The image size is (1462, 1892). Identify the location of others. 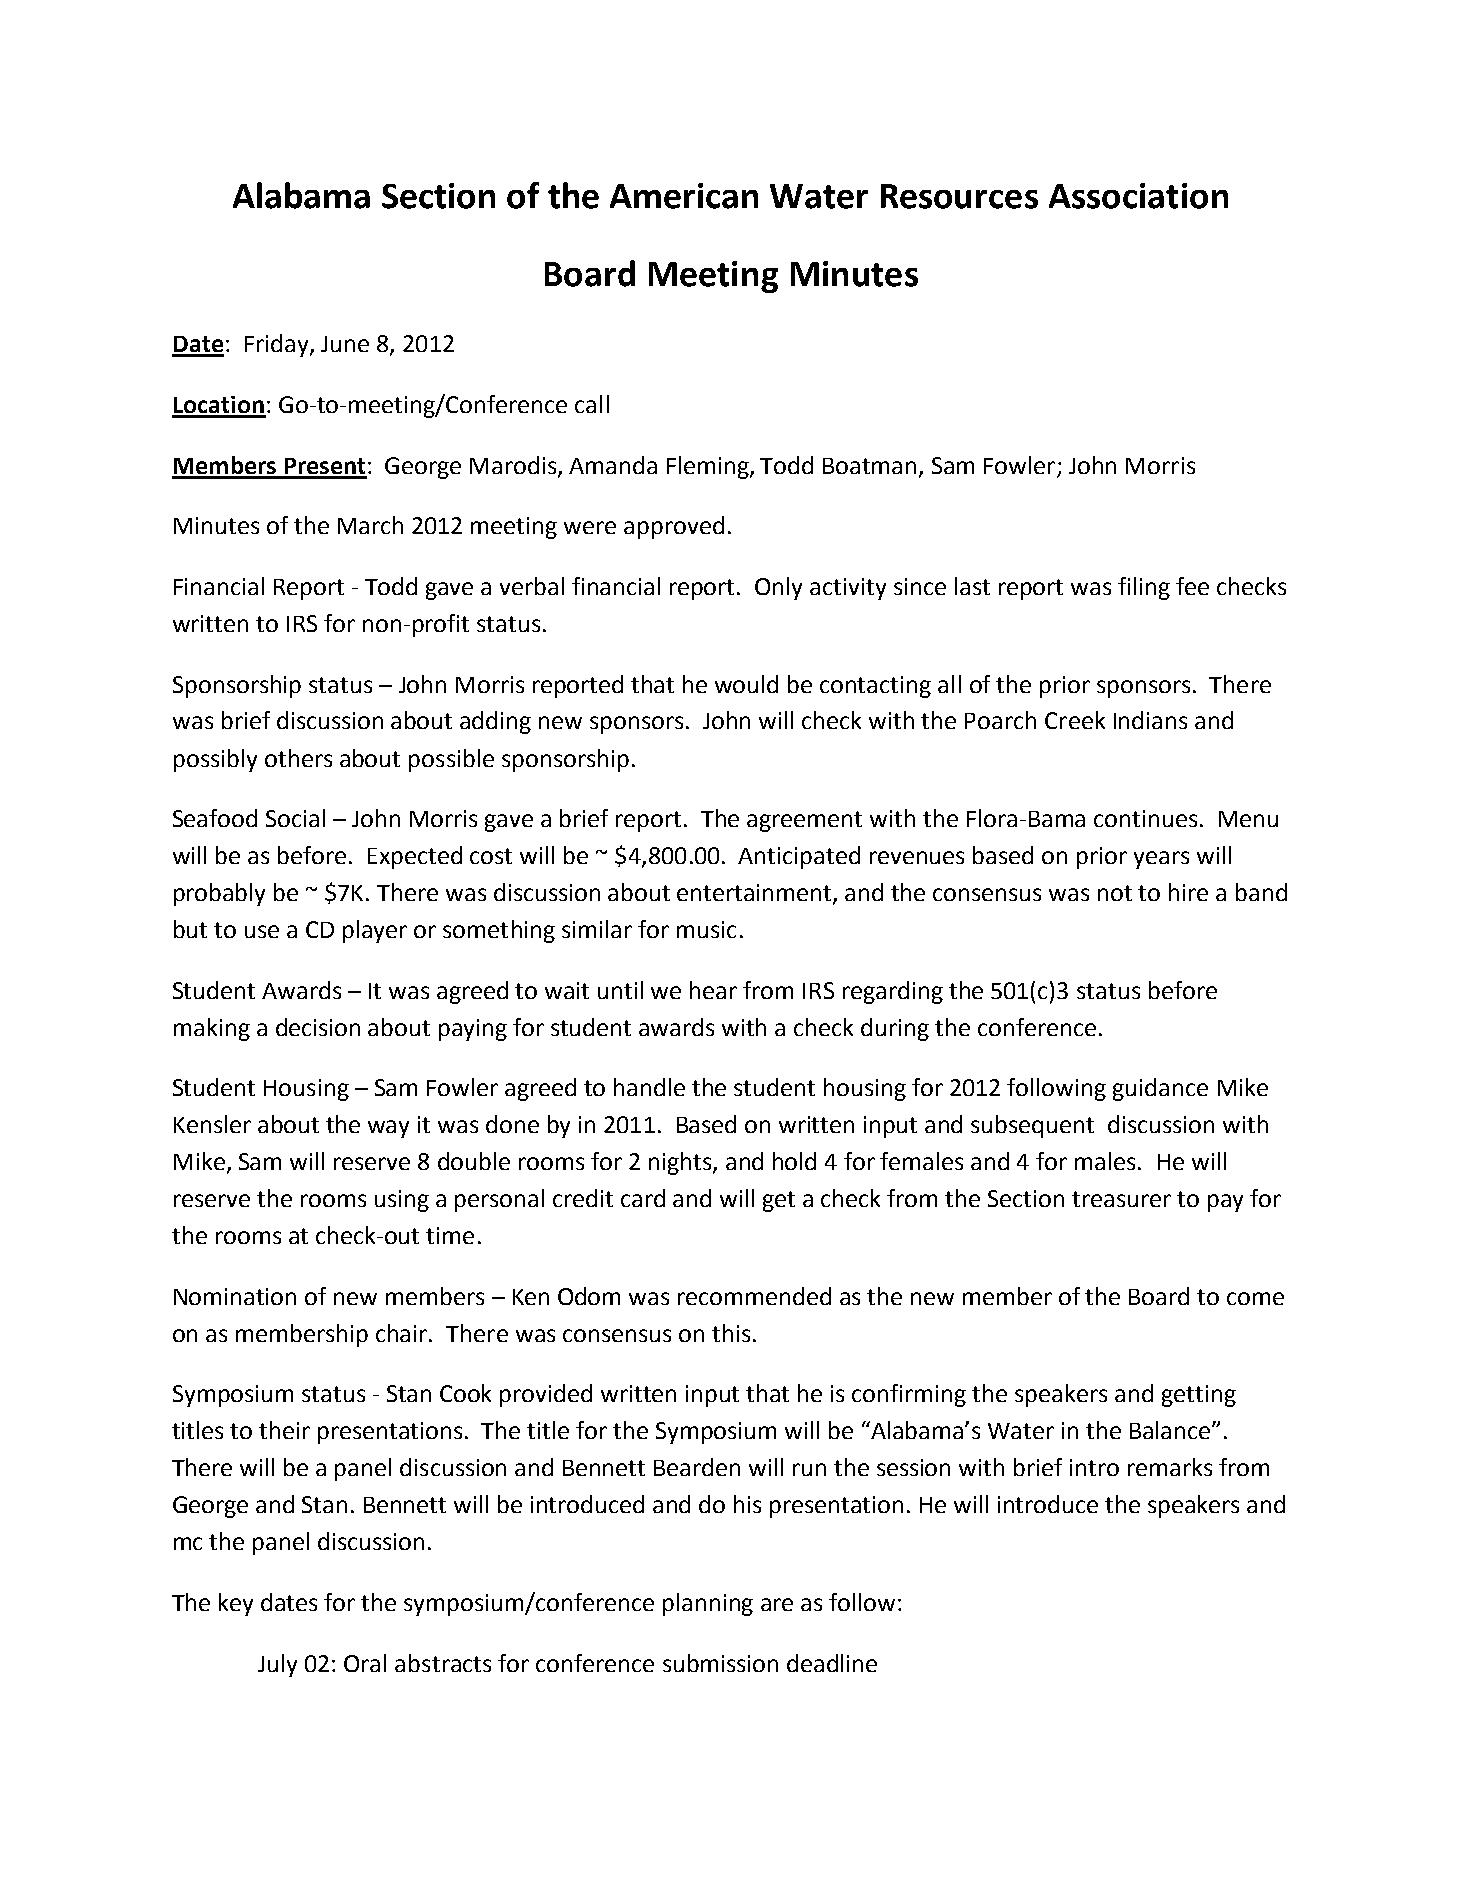
(298, 758).
